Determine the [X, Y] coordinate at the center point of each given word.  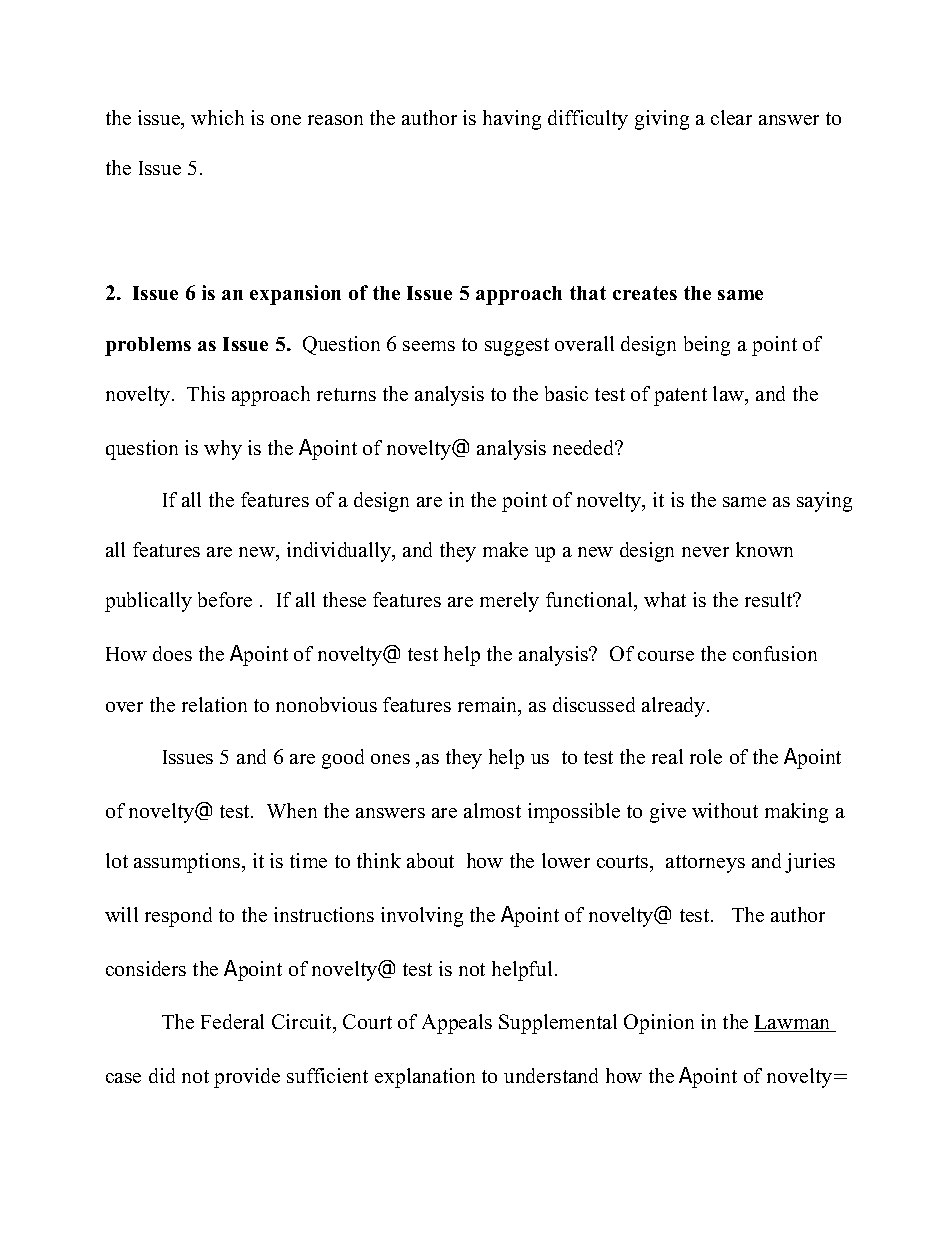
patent [680, 397]
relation [214, 704]
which [217, 117]
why [223, 450]
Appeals [457, 1024]
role [706, 756]
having [512, 120]
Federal [232, 1021]
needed [585, 447]
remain [489, 706]
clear [731, 117]
